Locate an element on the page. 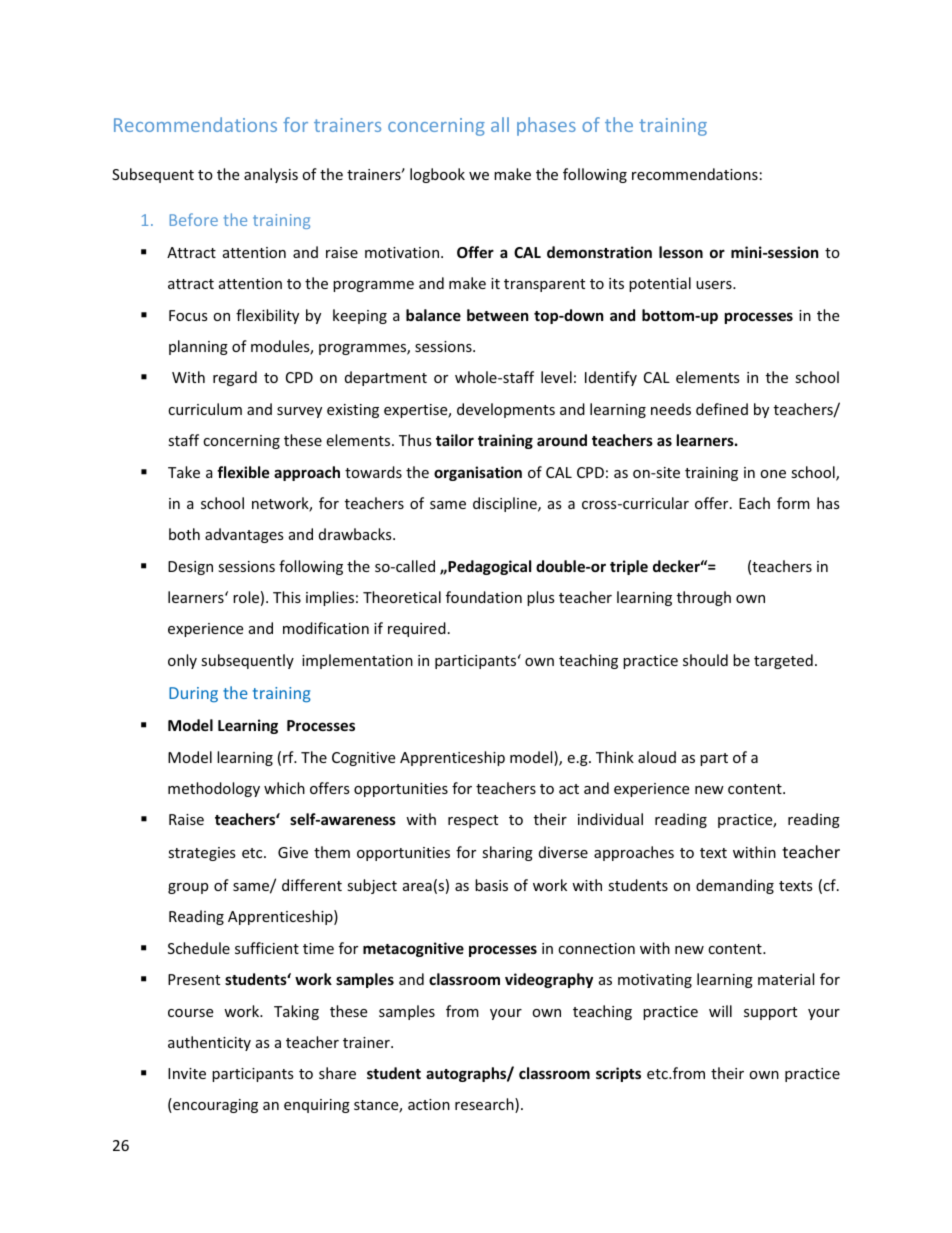  through is located at coordinates (704, 598).
